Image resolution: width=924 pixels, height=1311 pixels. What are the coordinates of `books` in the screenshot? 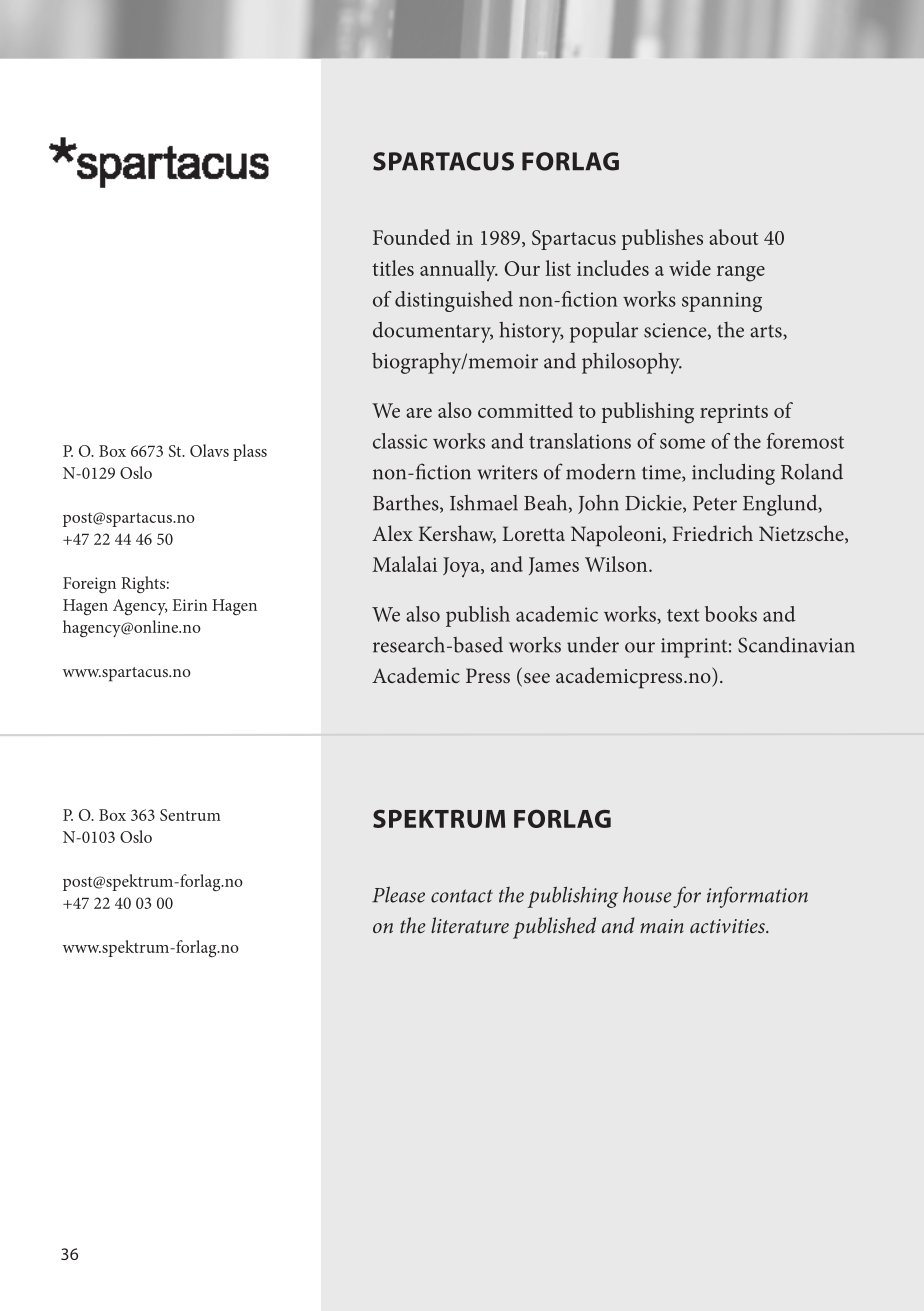 It's located at (731, 614).
